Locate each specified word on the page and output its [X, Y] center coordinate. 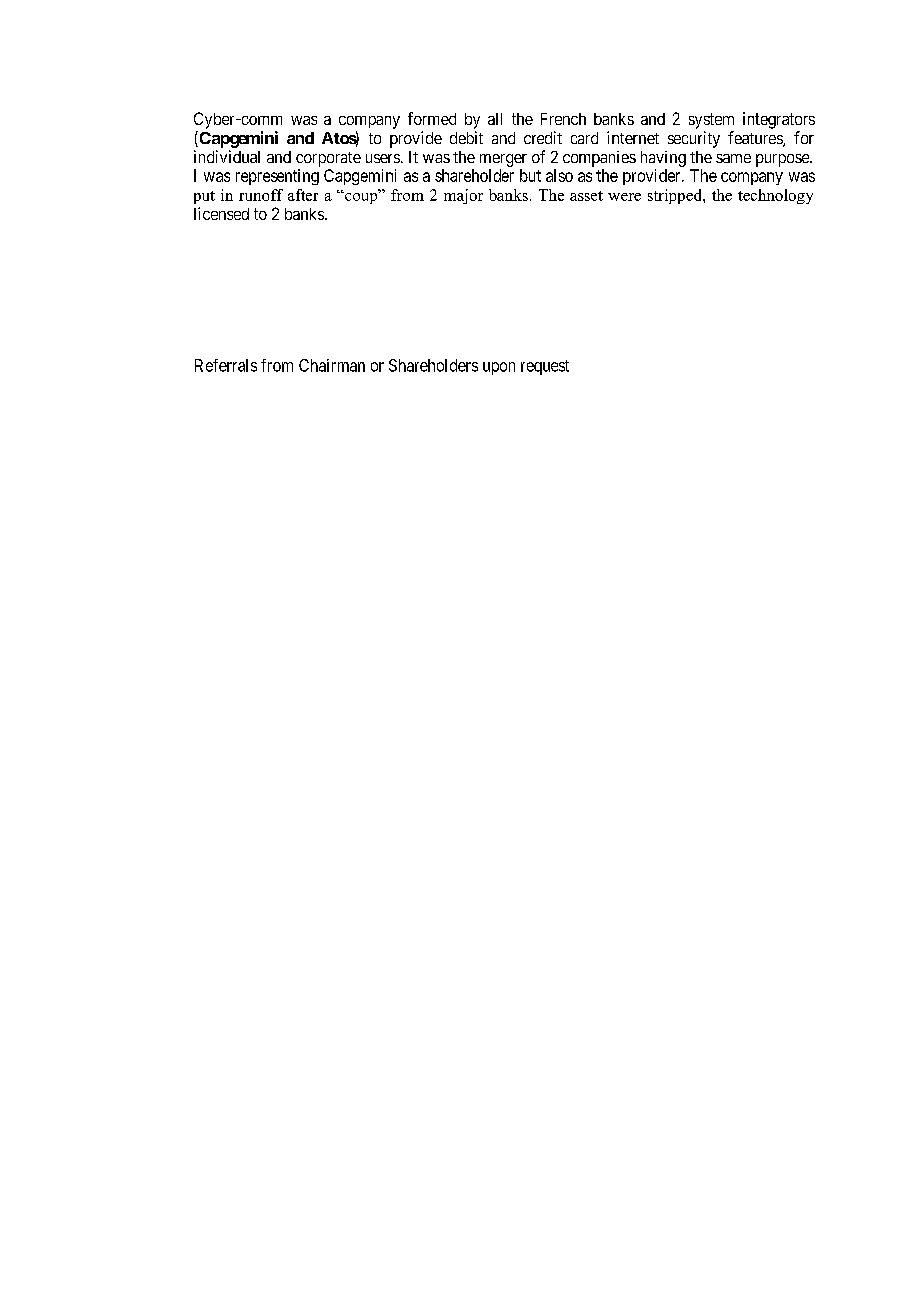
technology [775, 196]
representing [277, 177]
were [624, 197]
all [495, 119]
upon [499, 368]
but [530, 175]
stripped [676, 196]
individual [227, 156]
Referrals [226, 365]
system [711, 121]
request [545, 367]
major [463, 196]
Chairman [332, 365]
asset [586, 196]
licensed [221, 213]
